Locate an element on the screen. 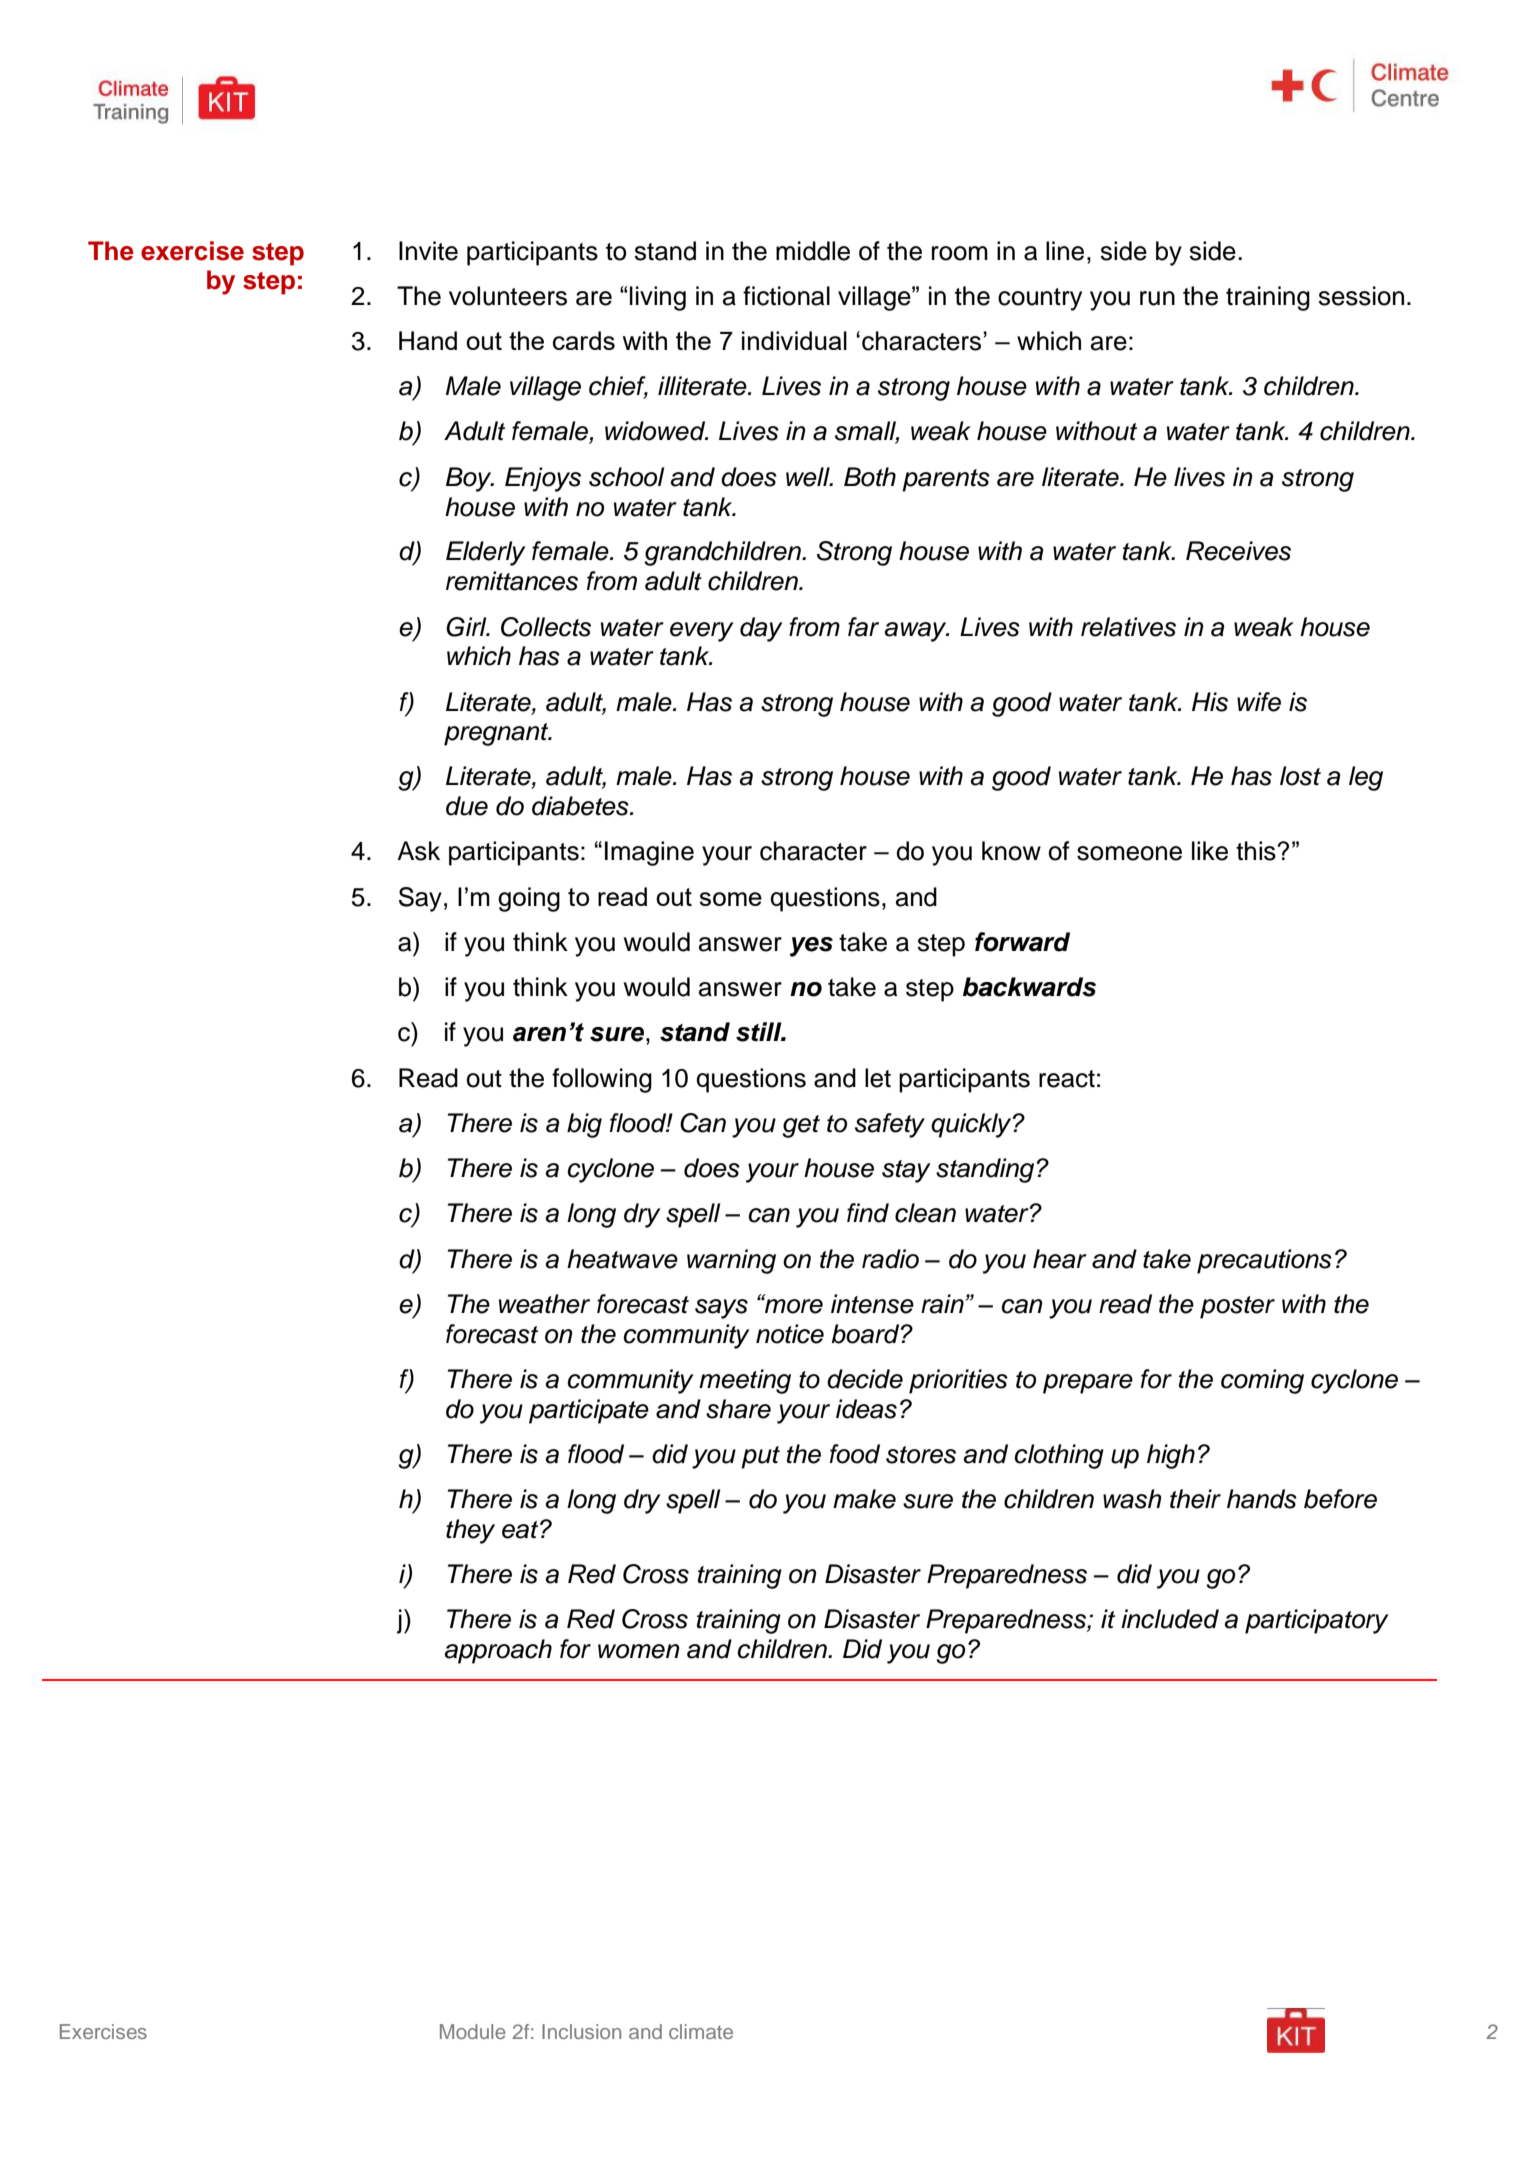  volunteers is located at coordinates (508, 296).
